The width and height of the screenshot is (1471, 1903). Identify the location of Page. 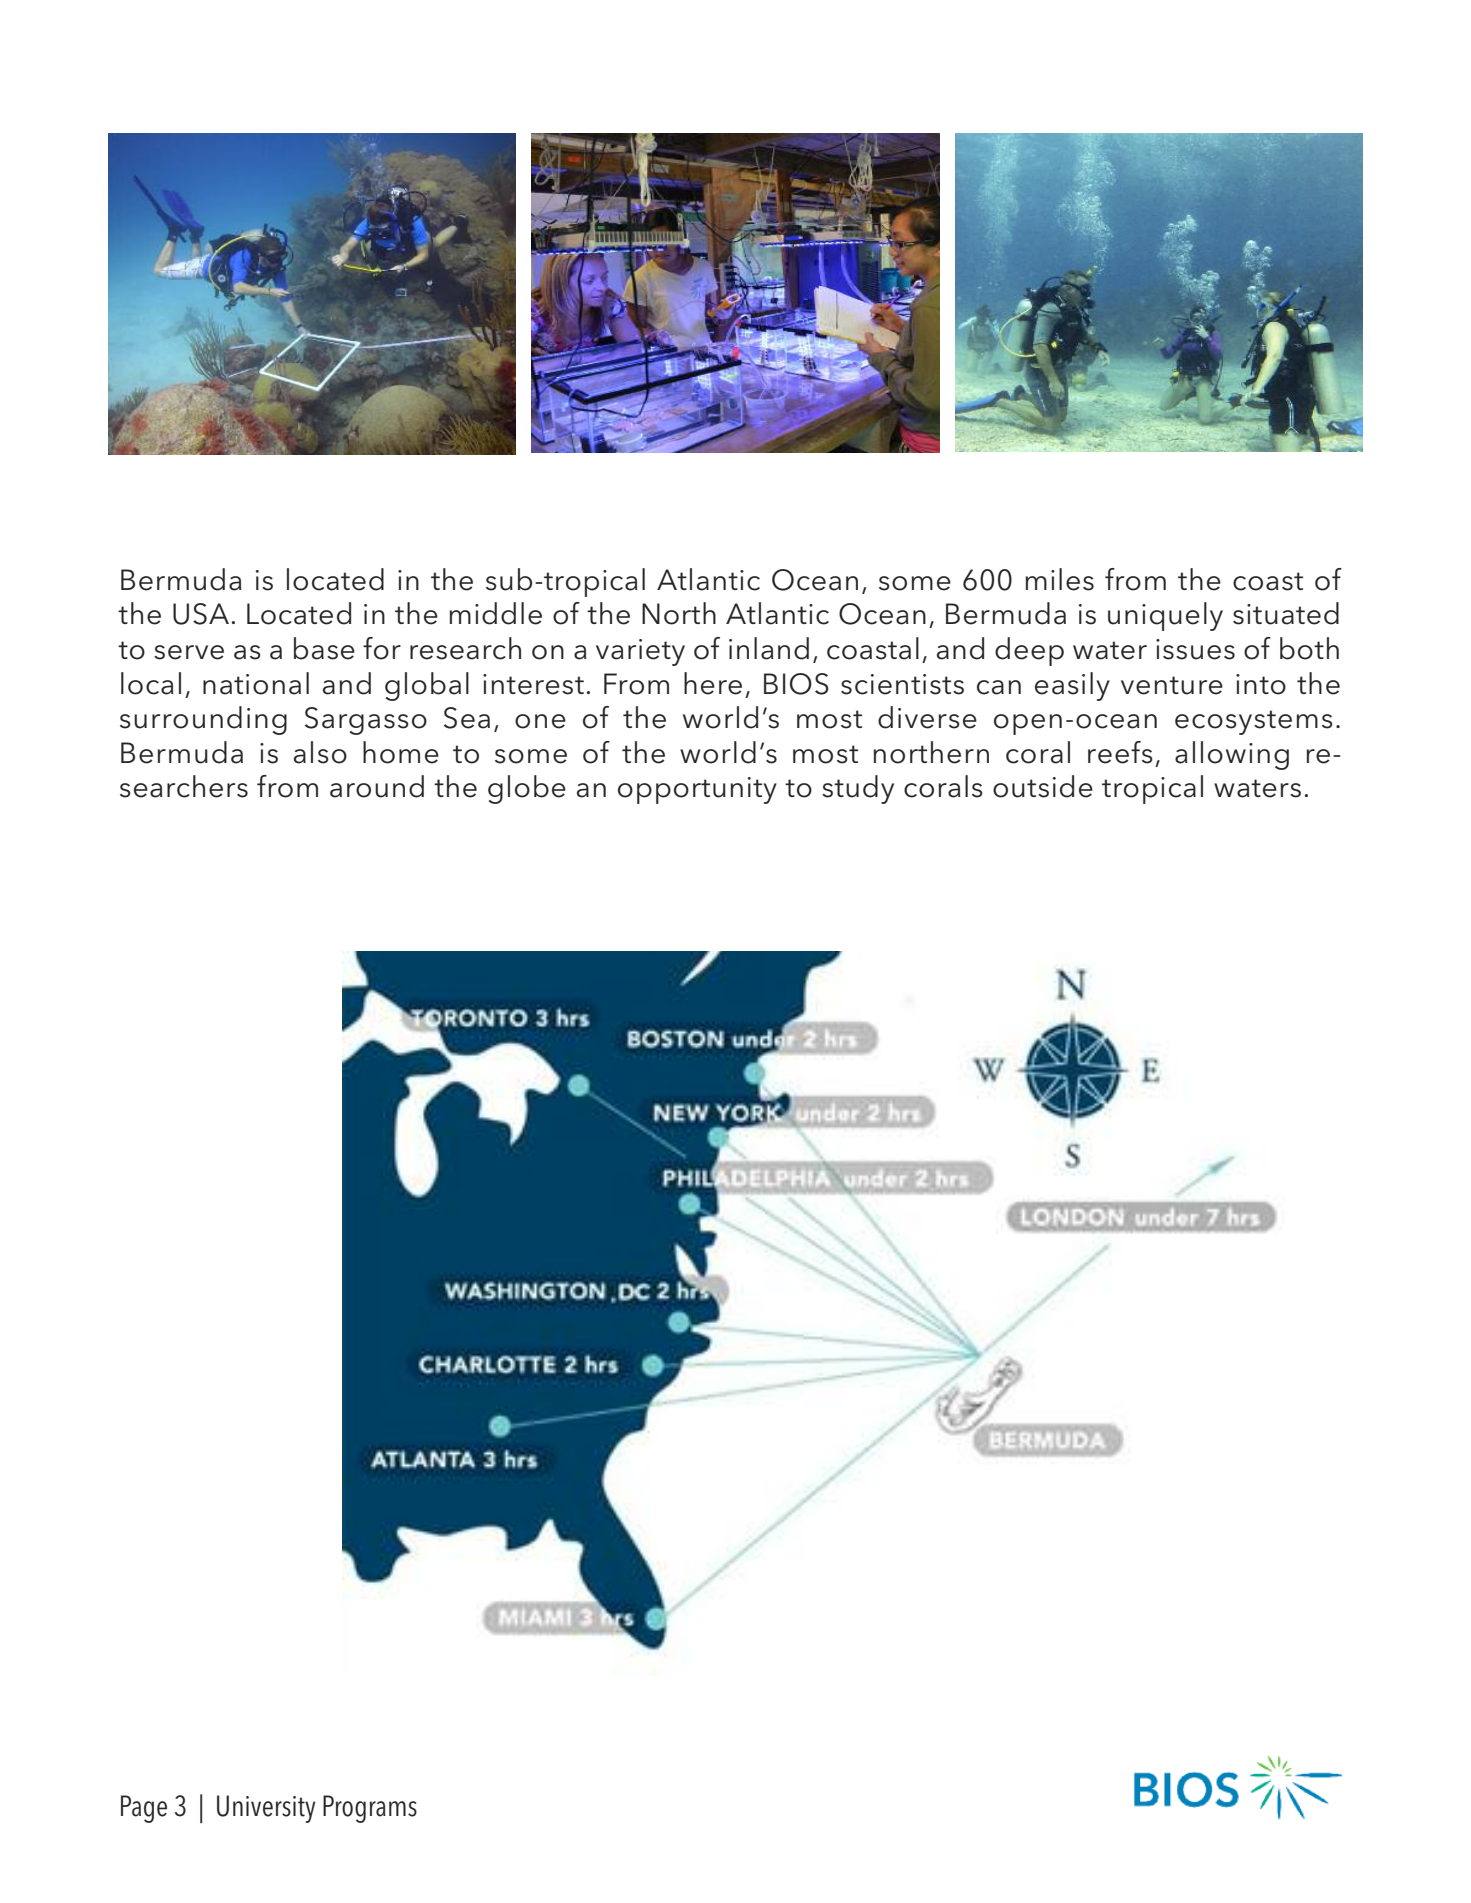
(144, 1809).
